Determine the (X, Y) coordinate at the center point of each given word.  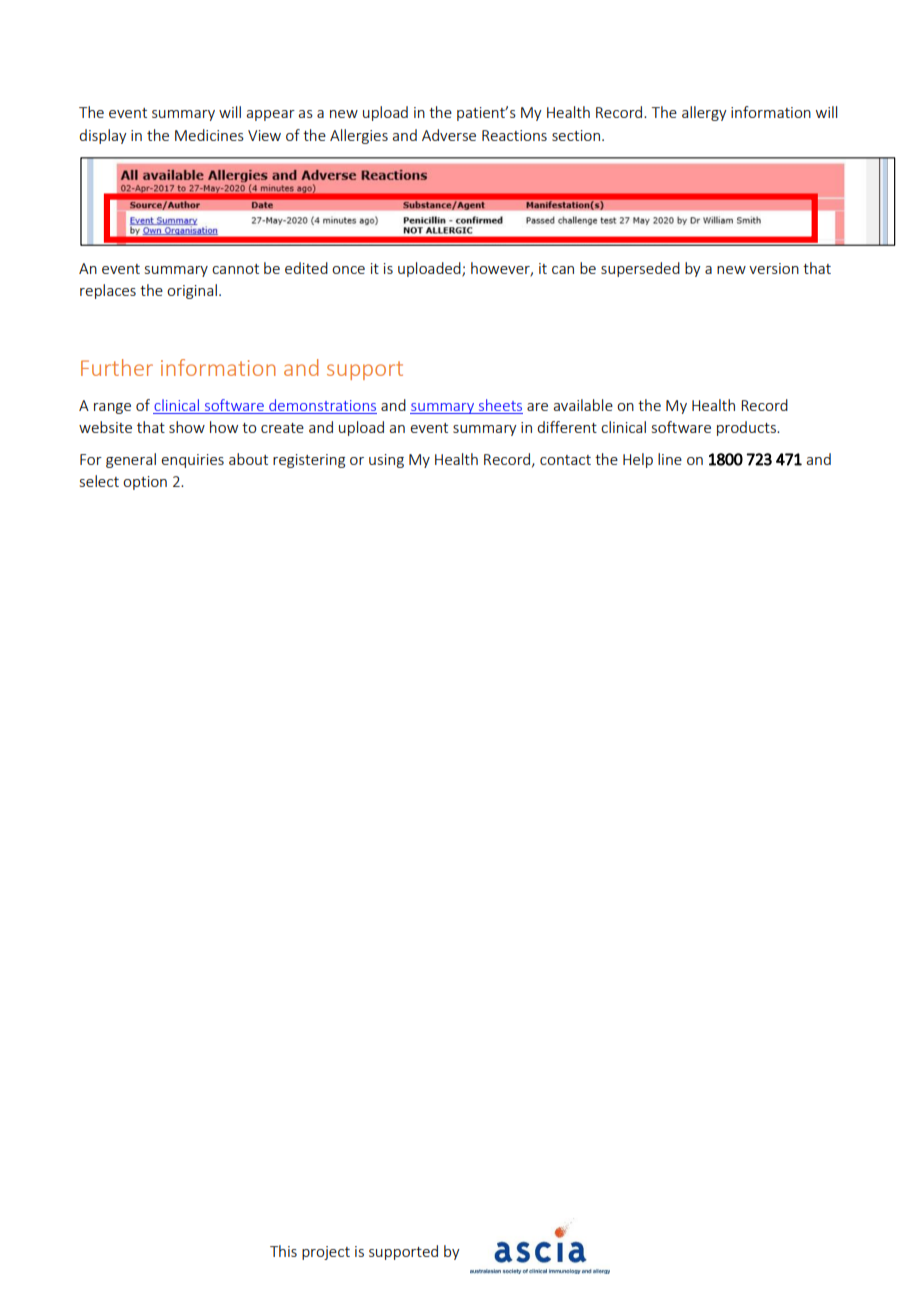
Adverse (449, 135)
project (326, 1253)
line (670, 459)
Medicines (209, 135)
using (386, 461)
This (283, 1251)
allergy (704, 113)
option (145, 483)
